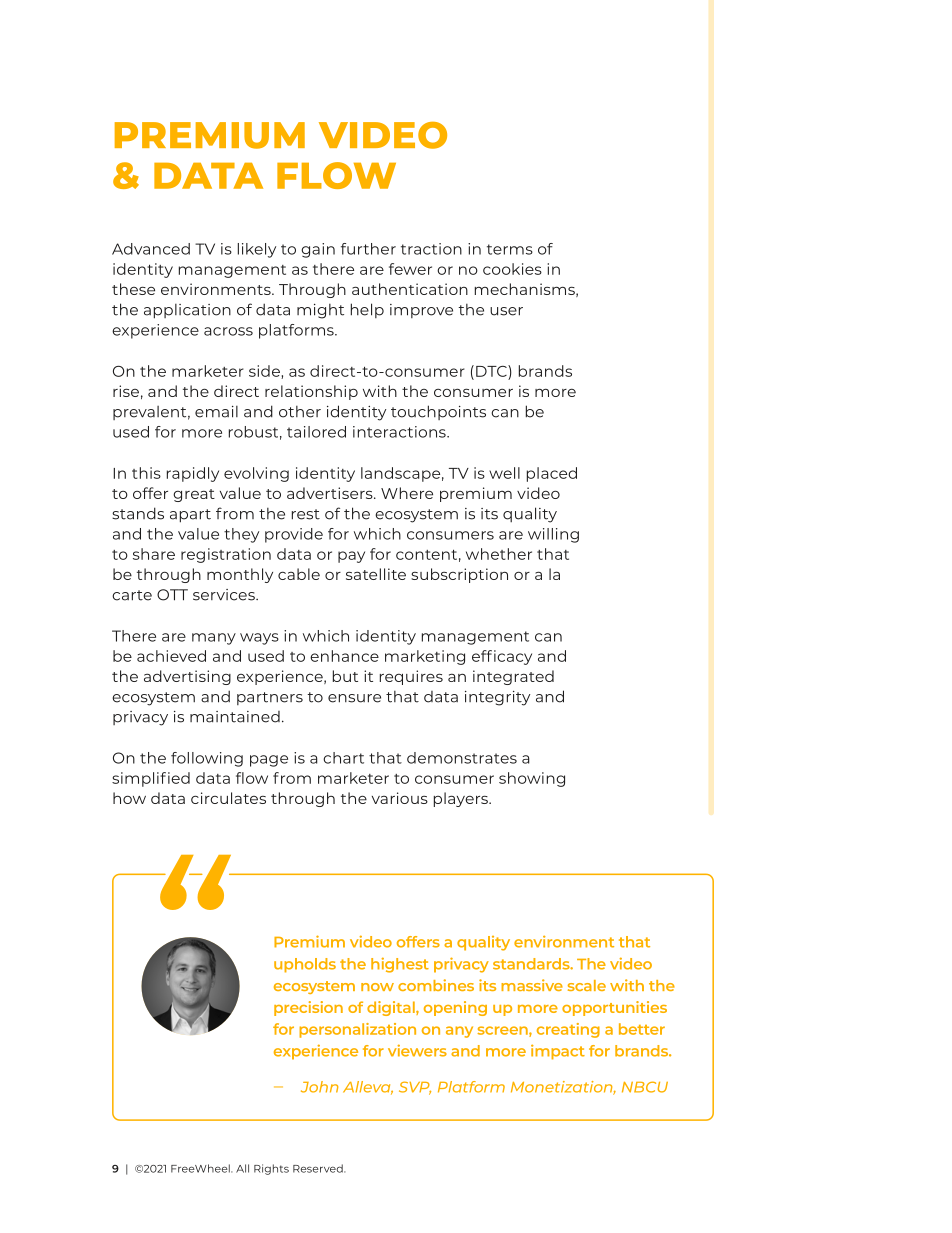 This image has width=952, height=1233. I want to click on willing, so click(553, 535).
